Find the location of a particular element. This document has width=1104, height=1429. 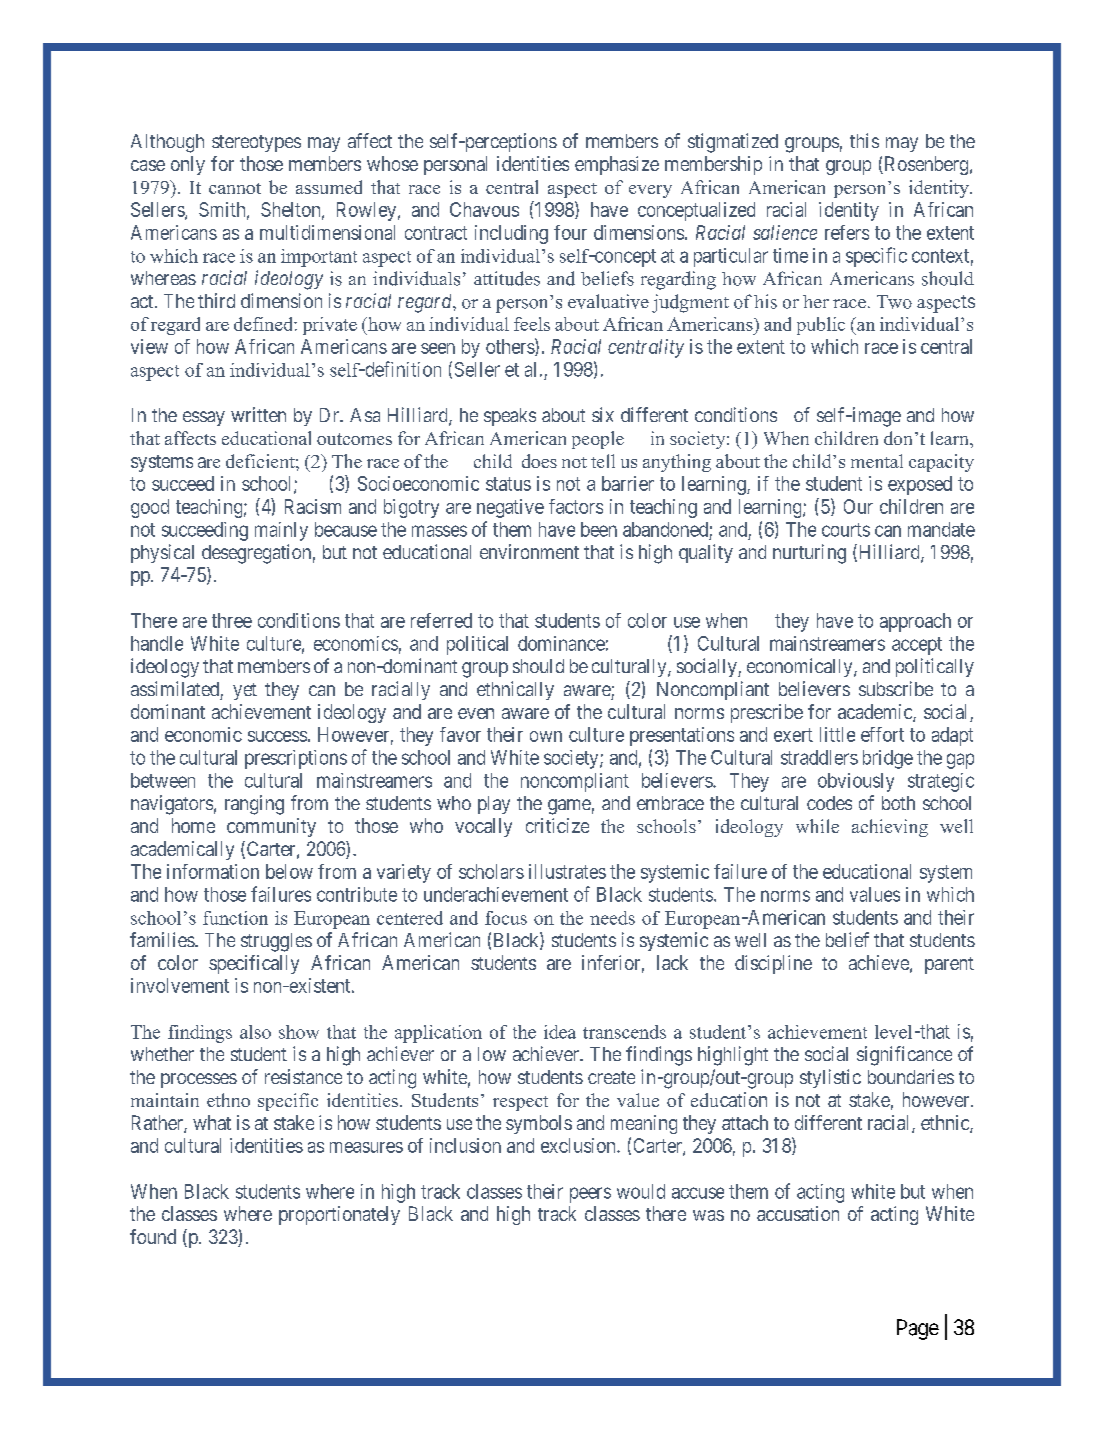

found is located at coordinates (153, 1236).
